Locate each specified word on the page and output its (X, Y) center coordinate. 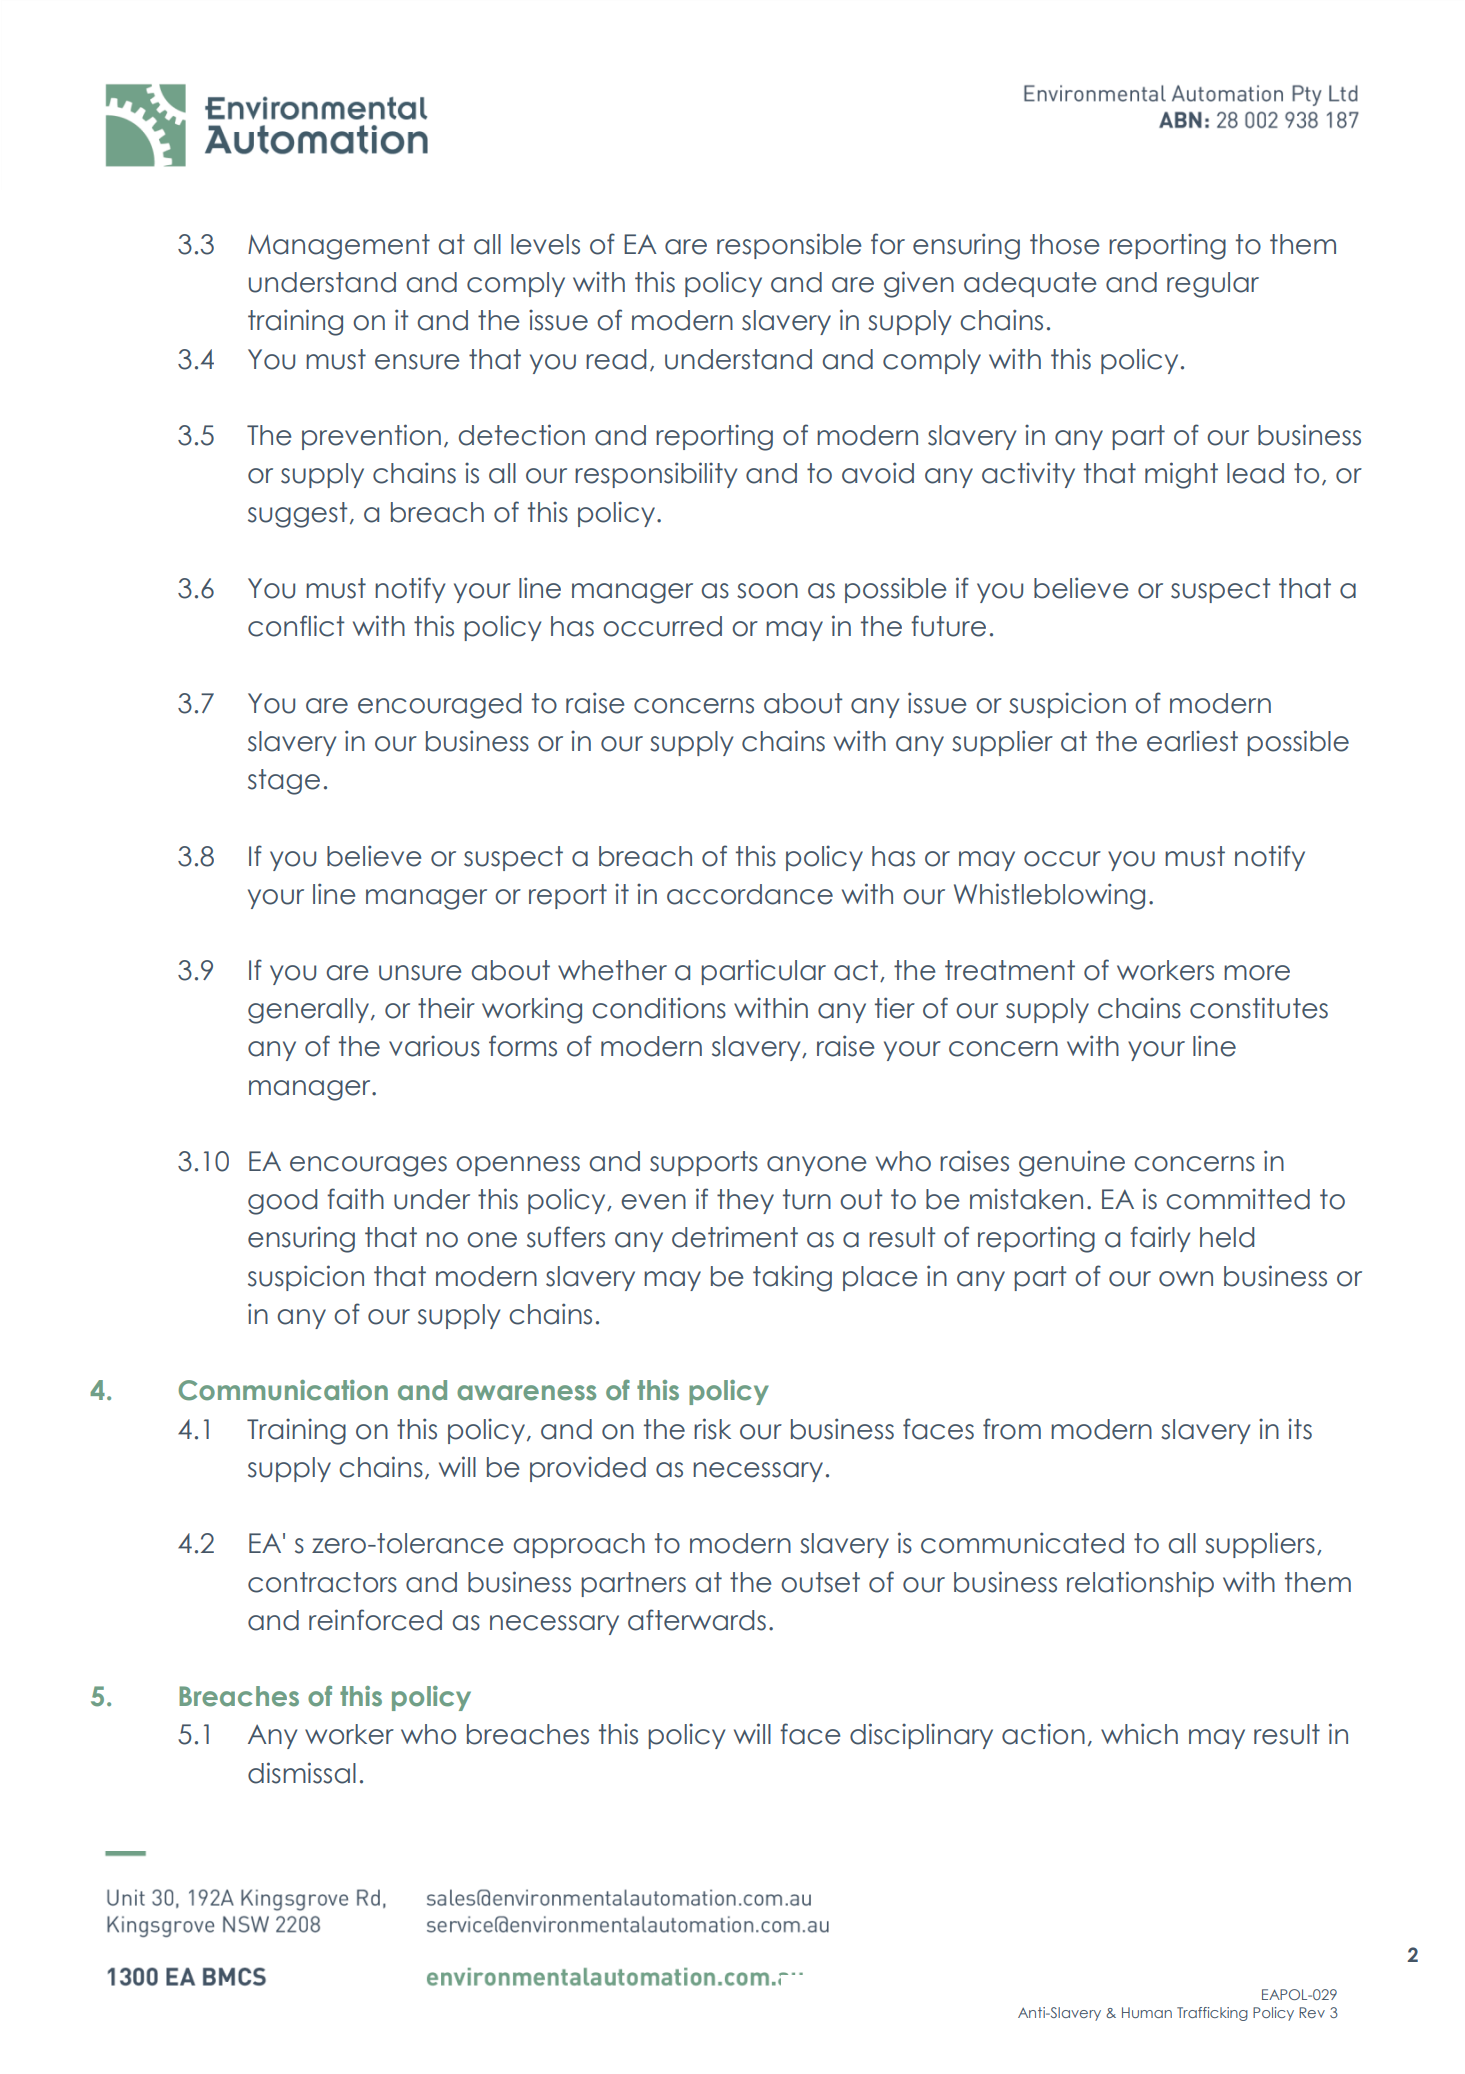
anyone (816, 1166)
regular (1213, 285)
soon (767, 591)
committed (1238, 1199)
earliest (1192, 741)
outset (820, 1582)
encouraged (439, 706)
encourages (368, 1166)
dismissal (302, 1773)
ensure (417, 362)
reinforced (375, 1620)
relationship (1140, 1584)
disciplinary (921, 1736)
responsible (789, 246)
